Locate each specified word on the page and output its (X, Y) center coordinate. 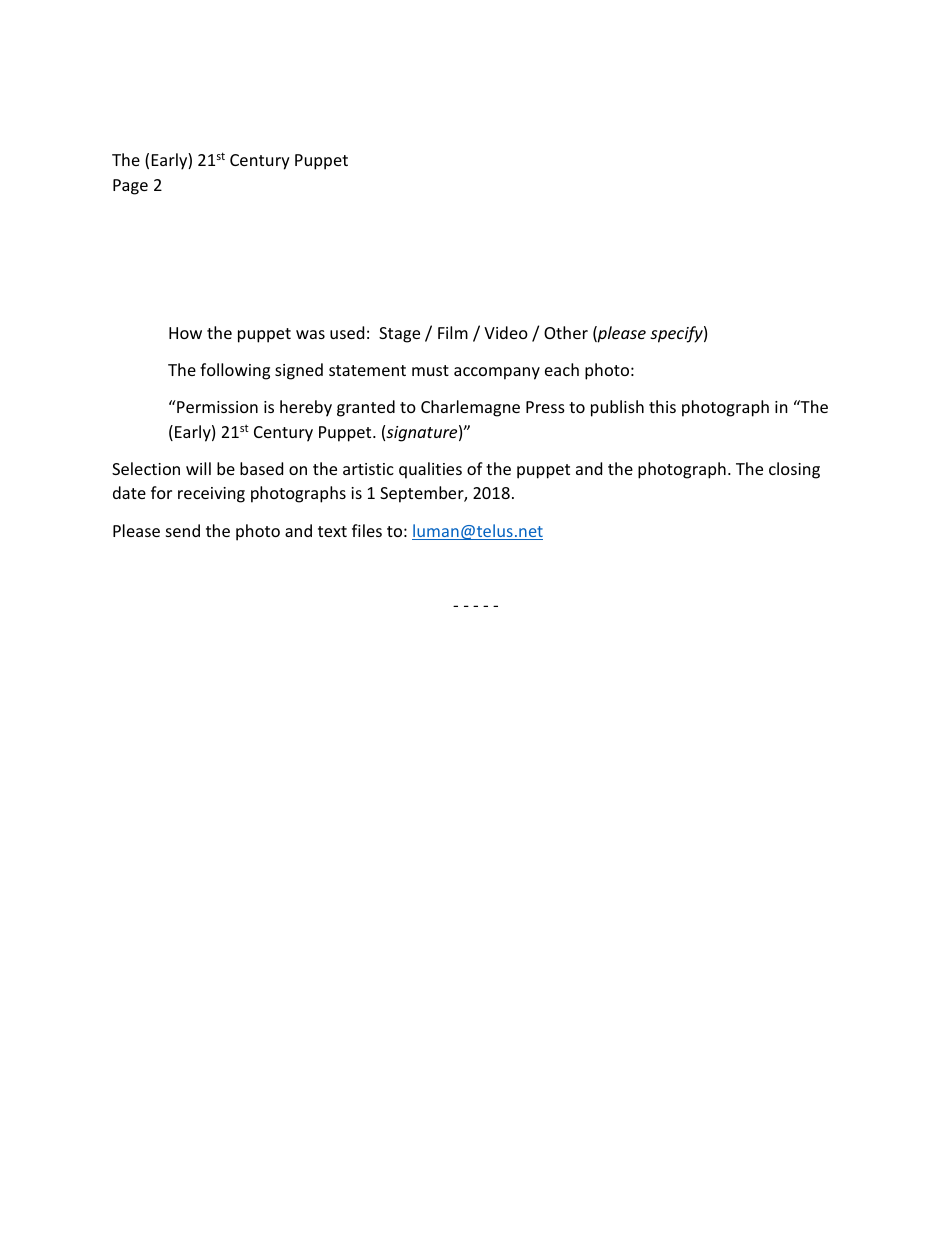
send (183, 530)
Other (566, 332)
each (562, 369)
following (235, 371)
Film (453, 332)
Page (130, 187)
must (430, 370)
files (367, 530)
